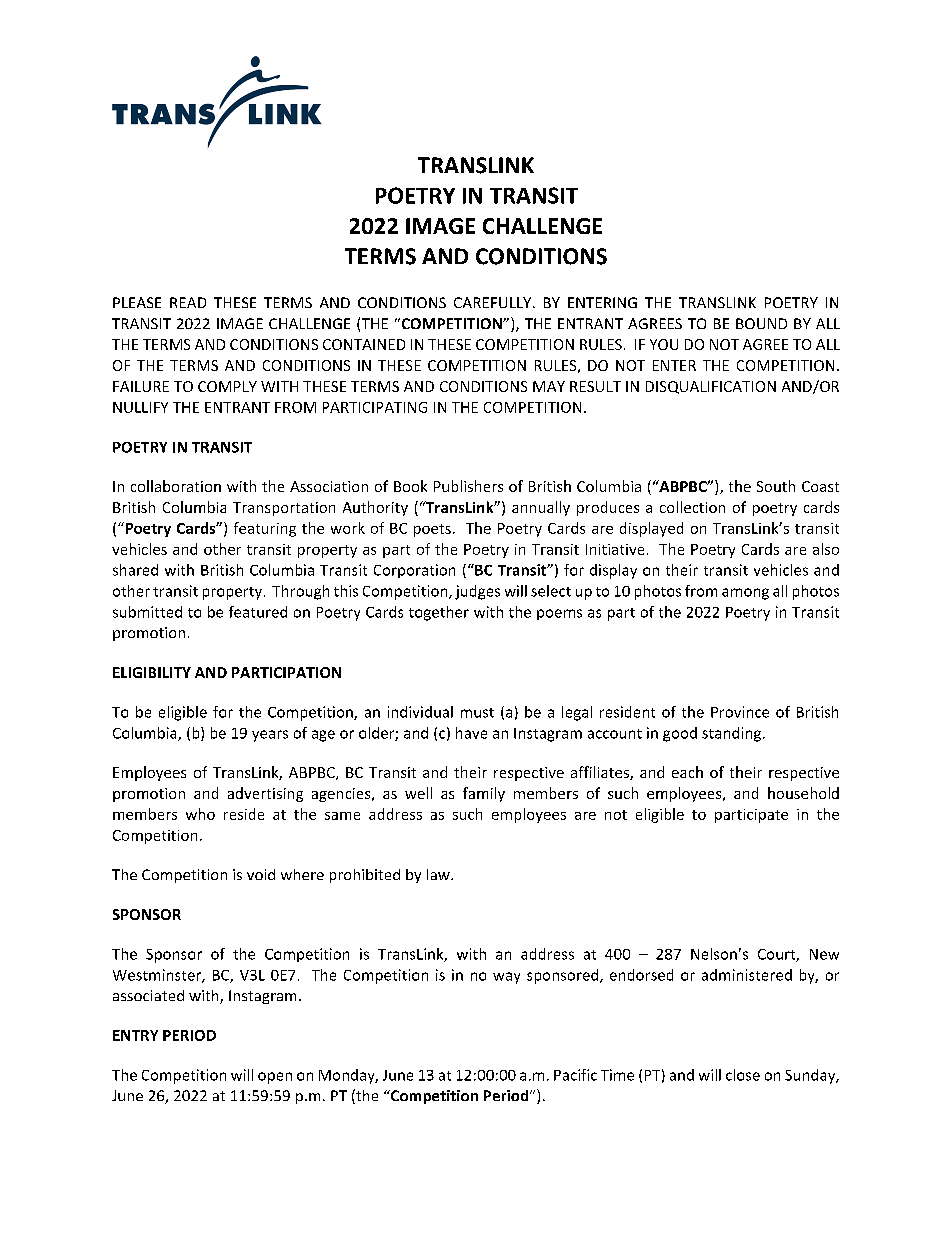 The height and width of the screenshot is (1233, 952). Describe the element at coordinates (188, 302) in the screenshot. I see `READ` at that location.
